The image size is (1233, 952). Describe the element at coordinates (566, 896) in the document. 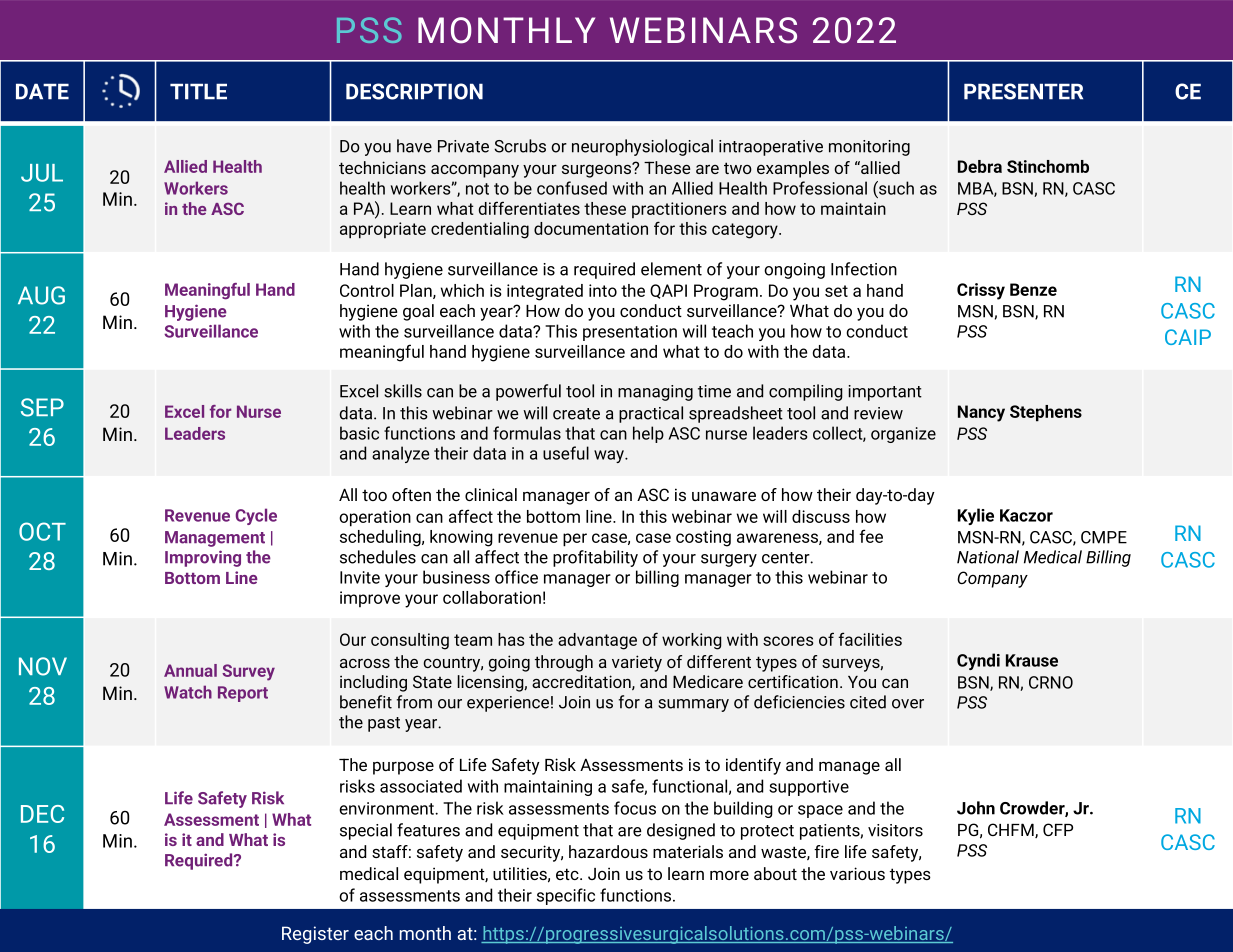

I see `specific` at that location.
